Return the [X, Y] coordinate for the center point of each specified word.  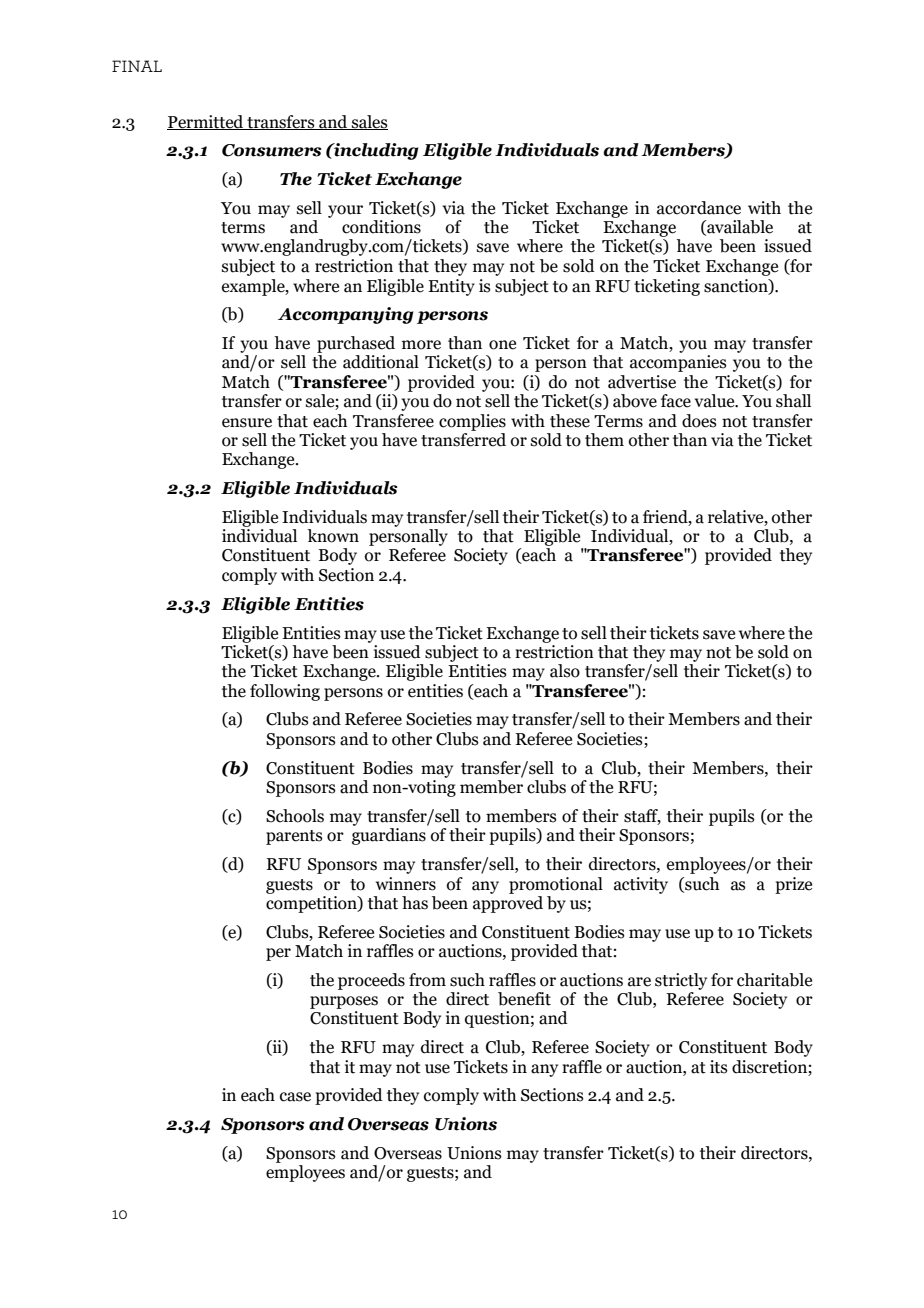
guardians [389, 836]
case [295, 1097]
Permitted [206, 122]
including [375, 151]
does [699, 421]
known [333, 536]
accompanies [678, 363]
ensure [247, 423]
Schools [295, 816]
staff [642, 816]
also [565, 671]
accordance [699, 208]
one [502, 345]
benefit [524, 999]
